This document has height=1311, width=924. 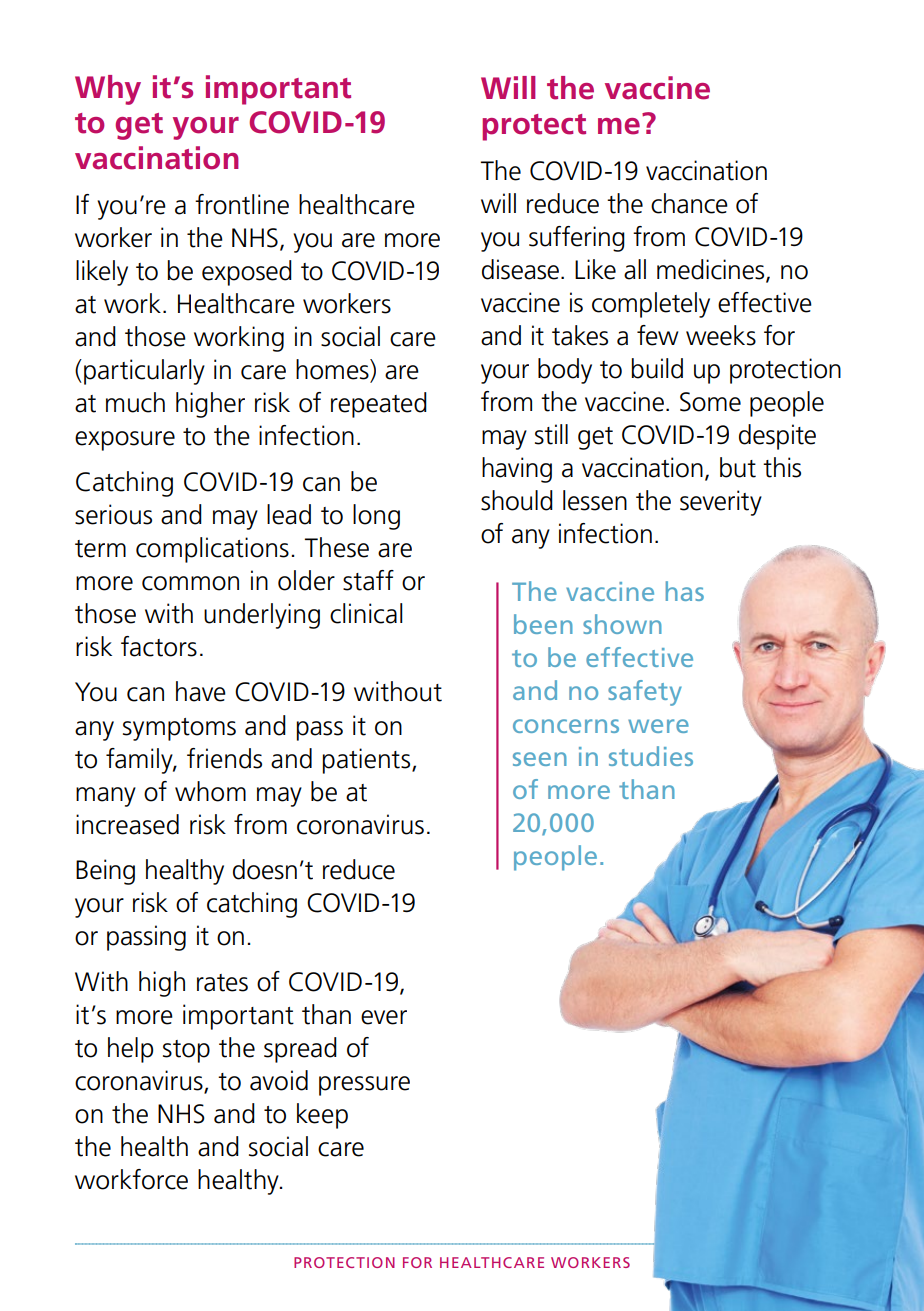 I want to click on repeated, so click(x=379, y=405).
